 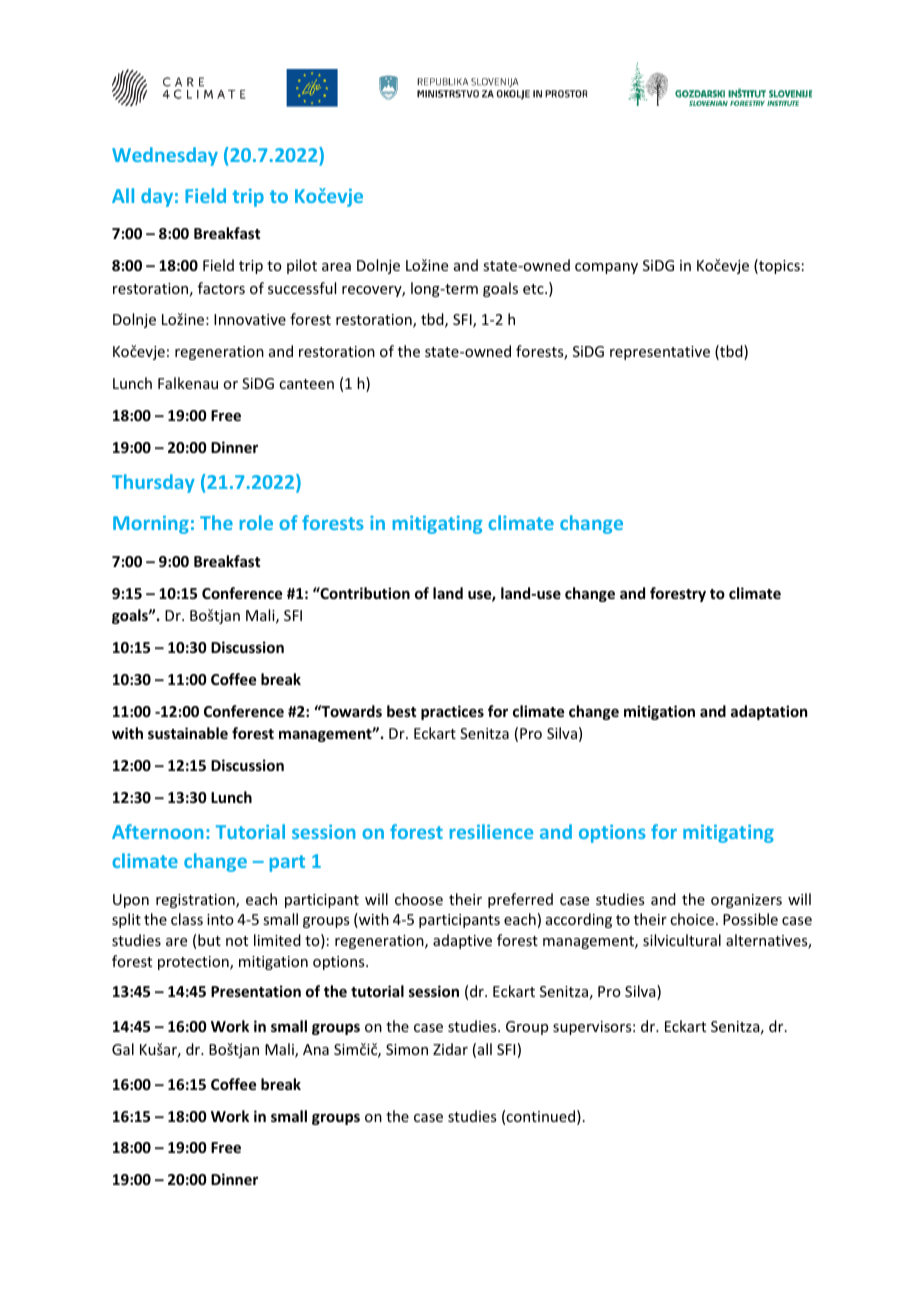 What do you see at coordinates (452, 712) in the image?
I see `practices` at bounding box center [452, 712].
